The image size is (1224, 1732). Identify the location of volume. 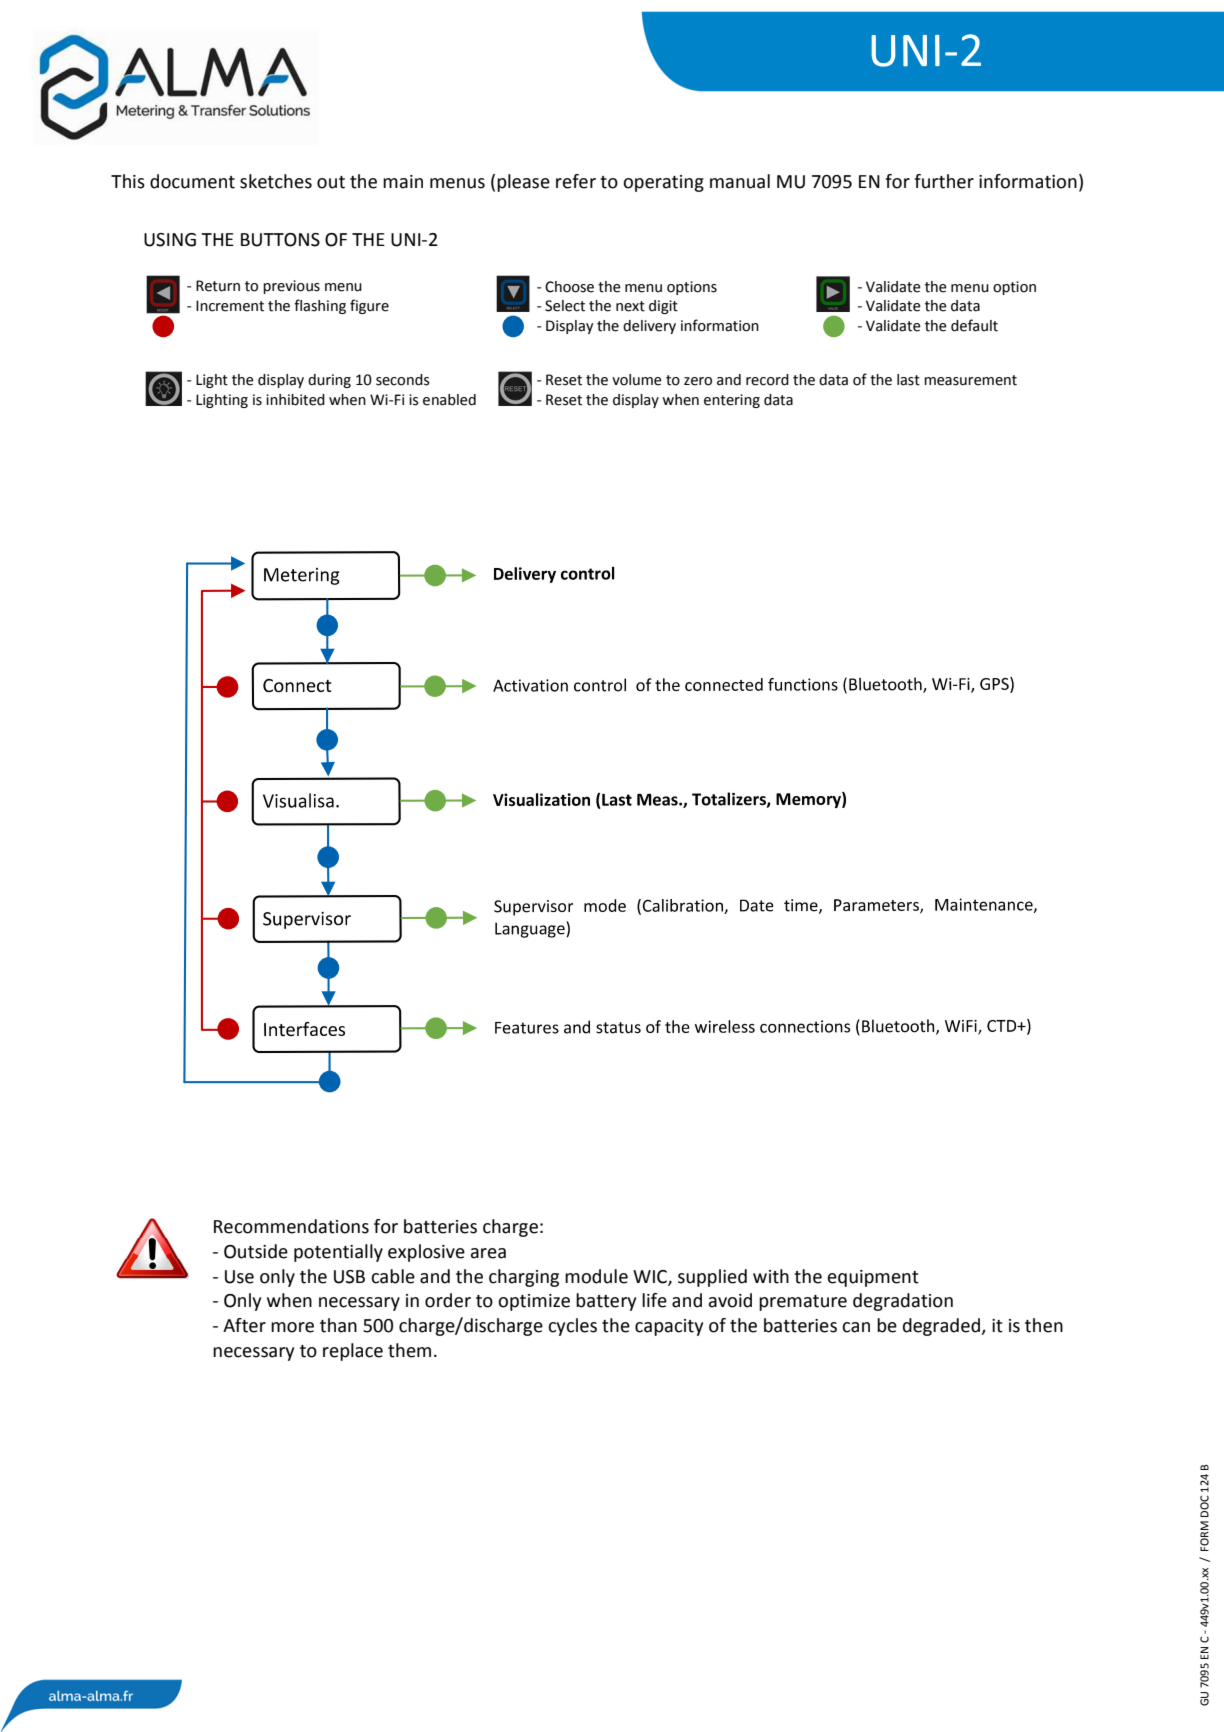
(637, 380).
